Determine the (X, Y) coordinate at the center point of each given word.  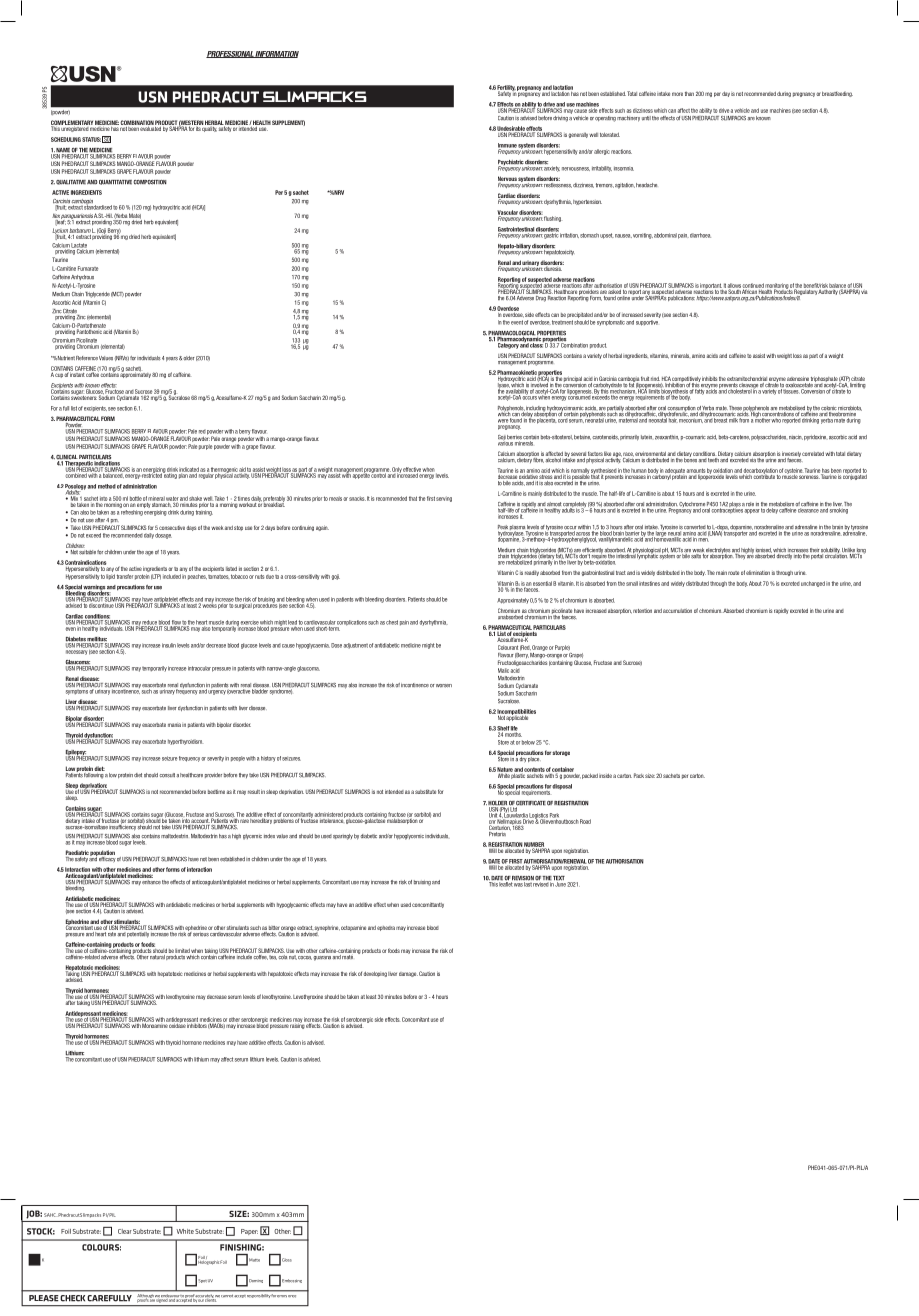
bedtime (216, 792)
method (107, 486)
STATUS (91, 139)
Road (585, 821)
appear (752, 511)
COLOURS (101, 1247)
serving (444, 499)
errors (282, 1296)
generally (578, 135)
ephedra (386, 928)
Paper (249, 1232)
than (689, 94)
